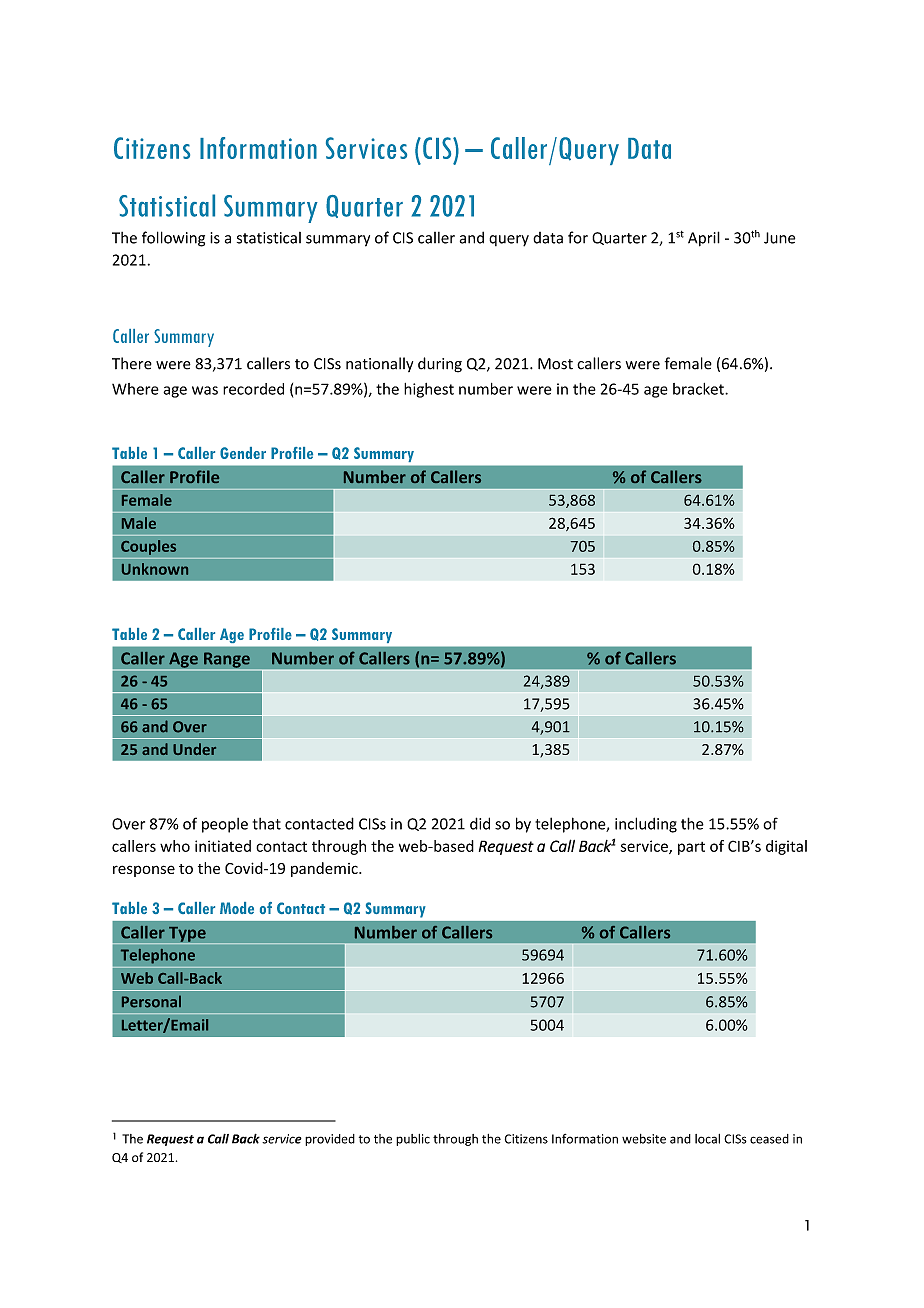  What do you see at coordinates (440, 365) in the screenshot?
I see `during` at bounding box center [440, 365].
